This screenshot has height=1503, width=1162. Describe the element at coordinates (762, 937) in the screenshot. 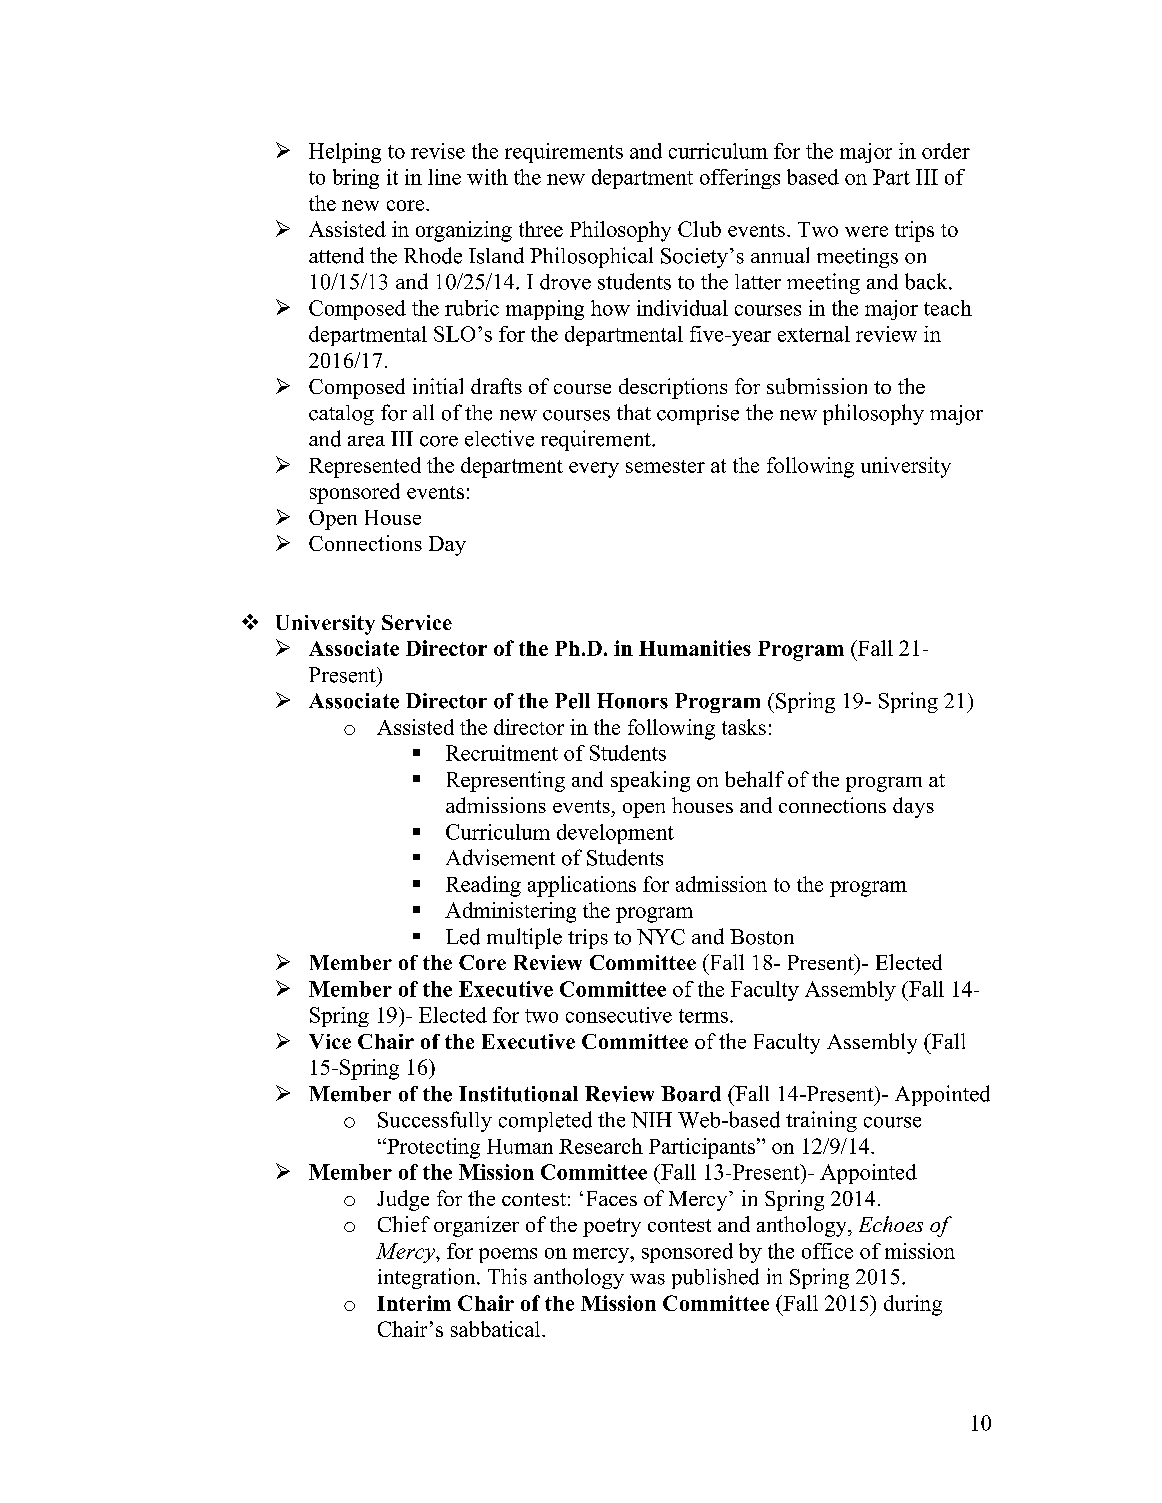

I see `Boston` at that location.
